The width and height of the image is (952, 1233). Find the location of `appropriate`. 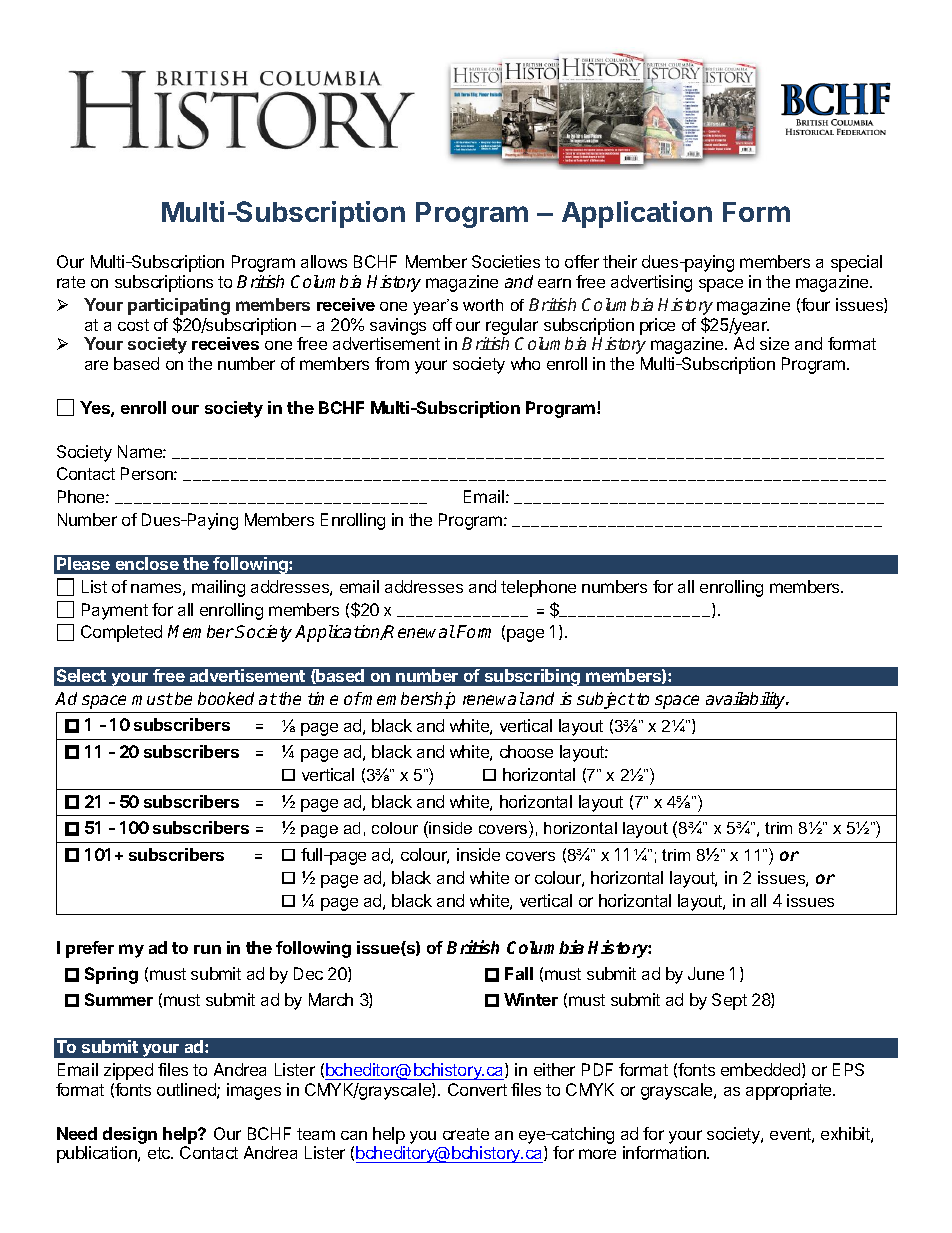

appropriate is located at coordinates (790, 1091).
